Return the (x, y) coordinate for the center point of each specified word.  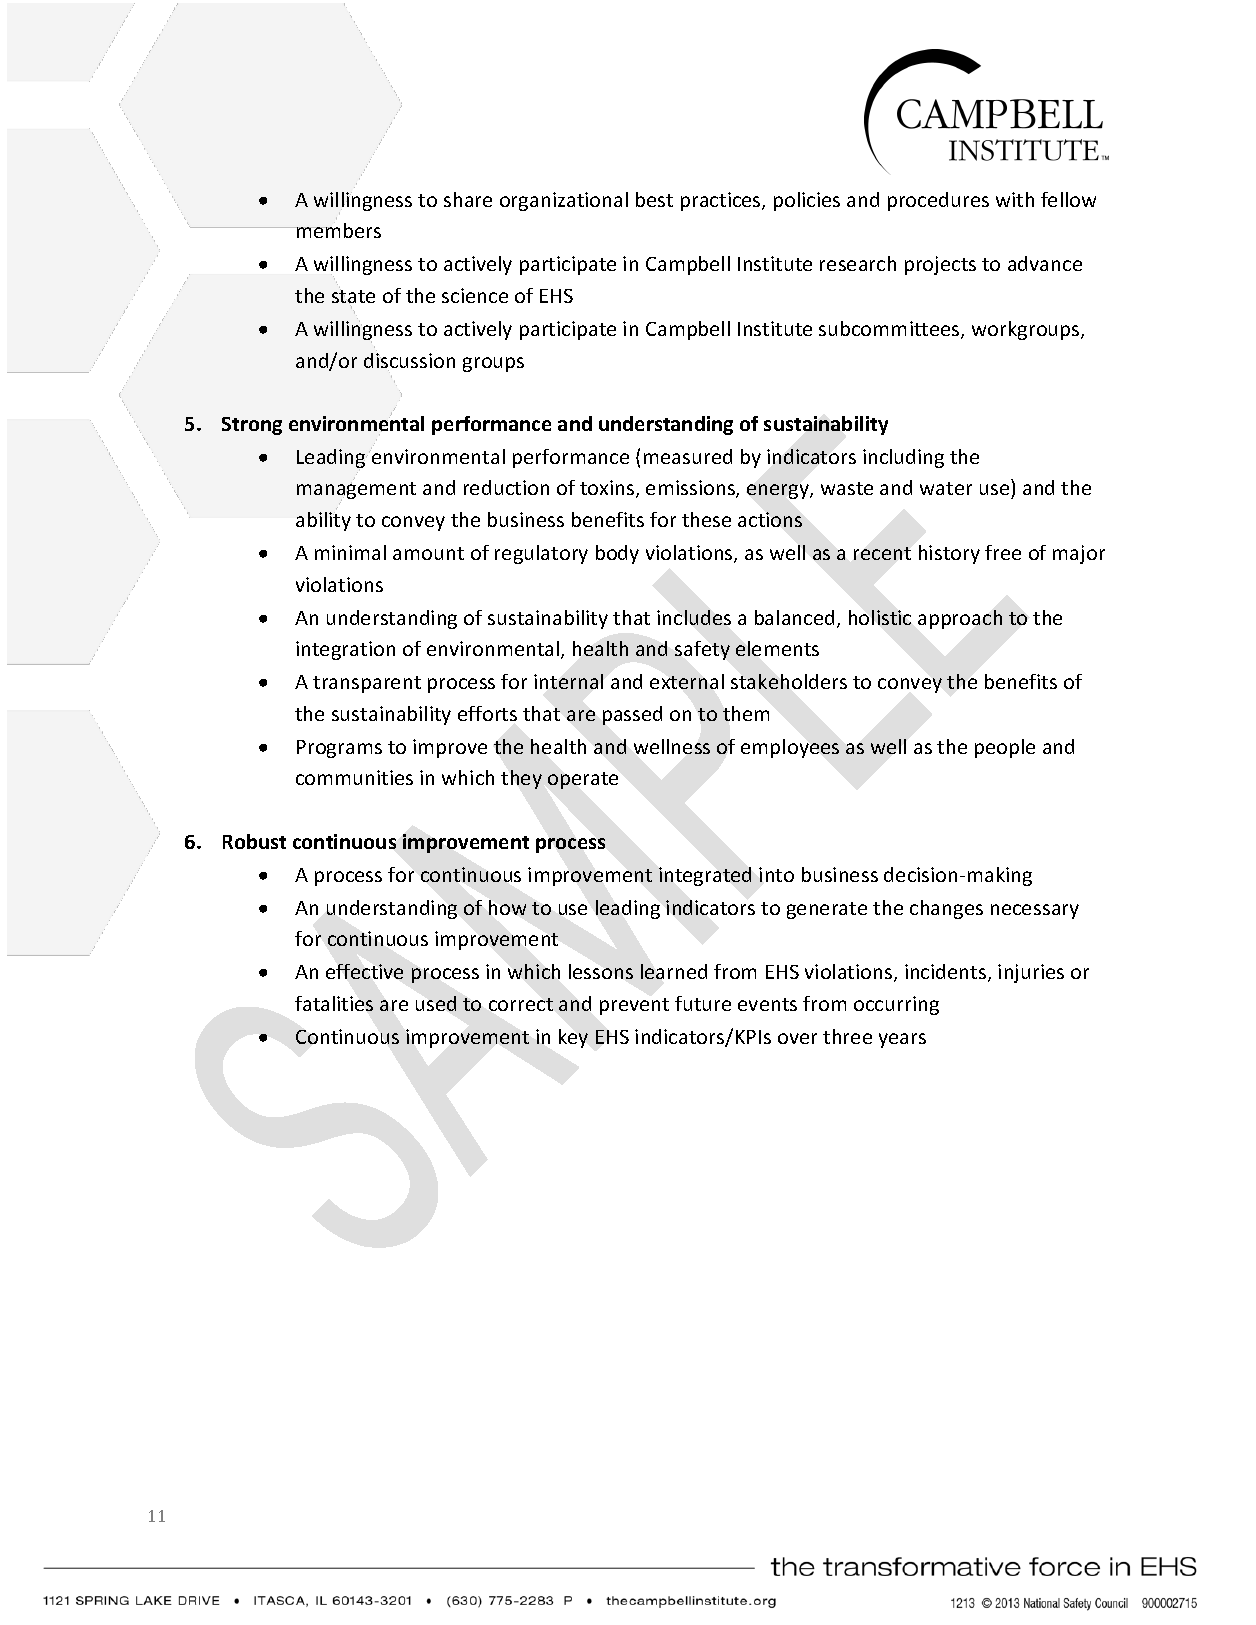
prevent (634, 1006)
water (946, 488)
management (356, 491)
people (1005, 748)
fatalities (334, 1003)
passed (632, 715)
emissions (691, 489)
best (654, 199)
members (338, 230)
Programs (339, 749)
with (1015, 199)
